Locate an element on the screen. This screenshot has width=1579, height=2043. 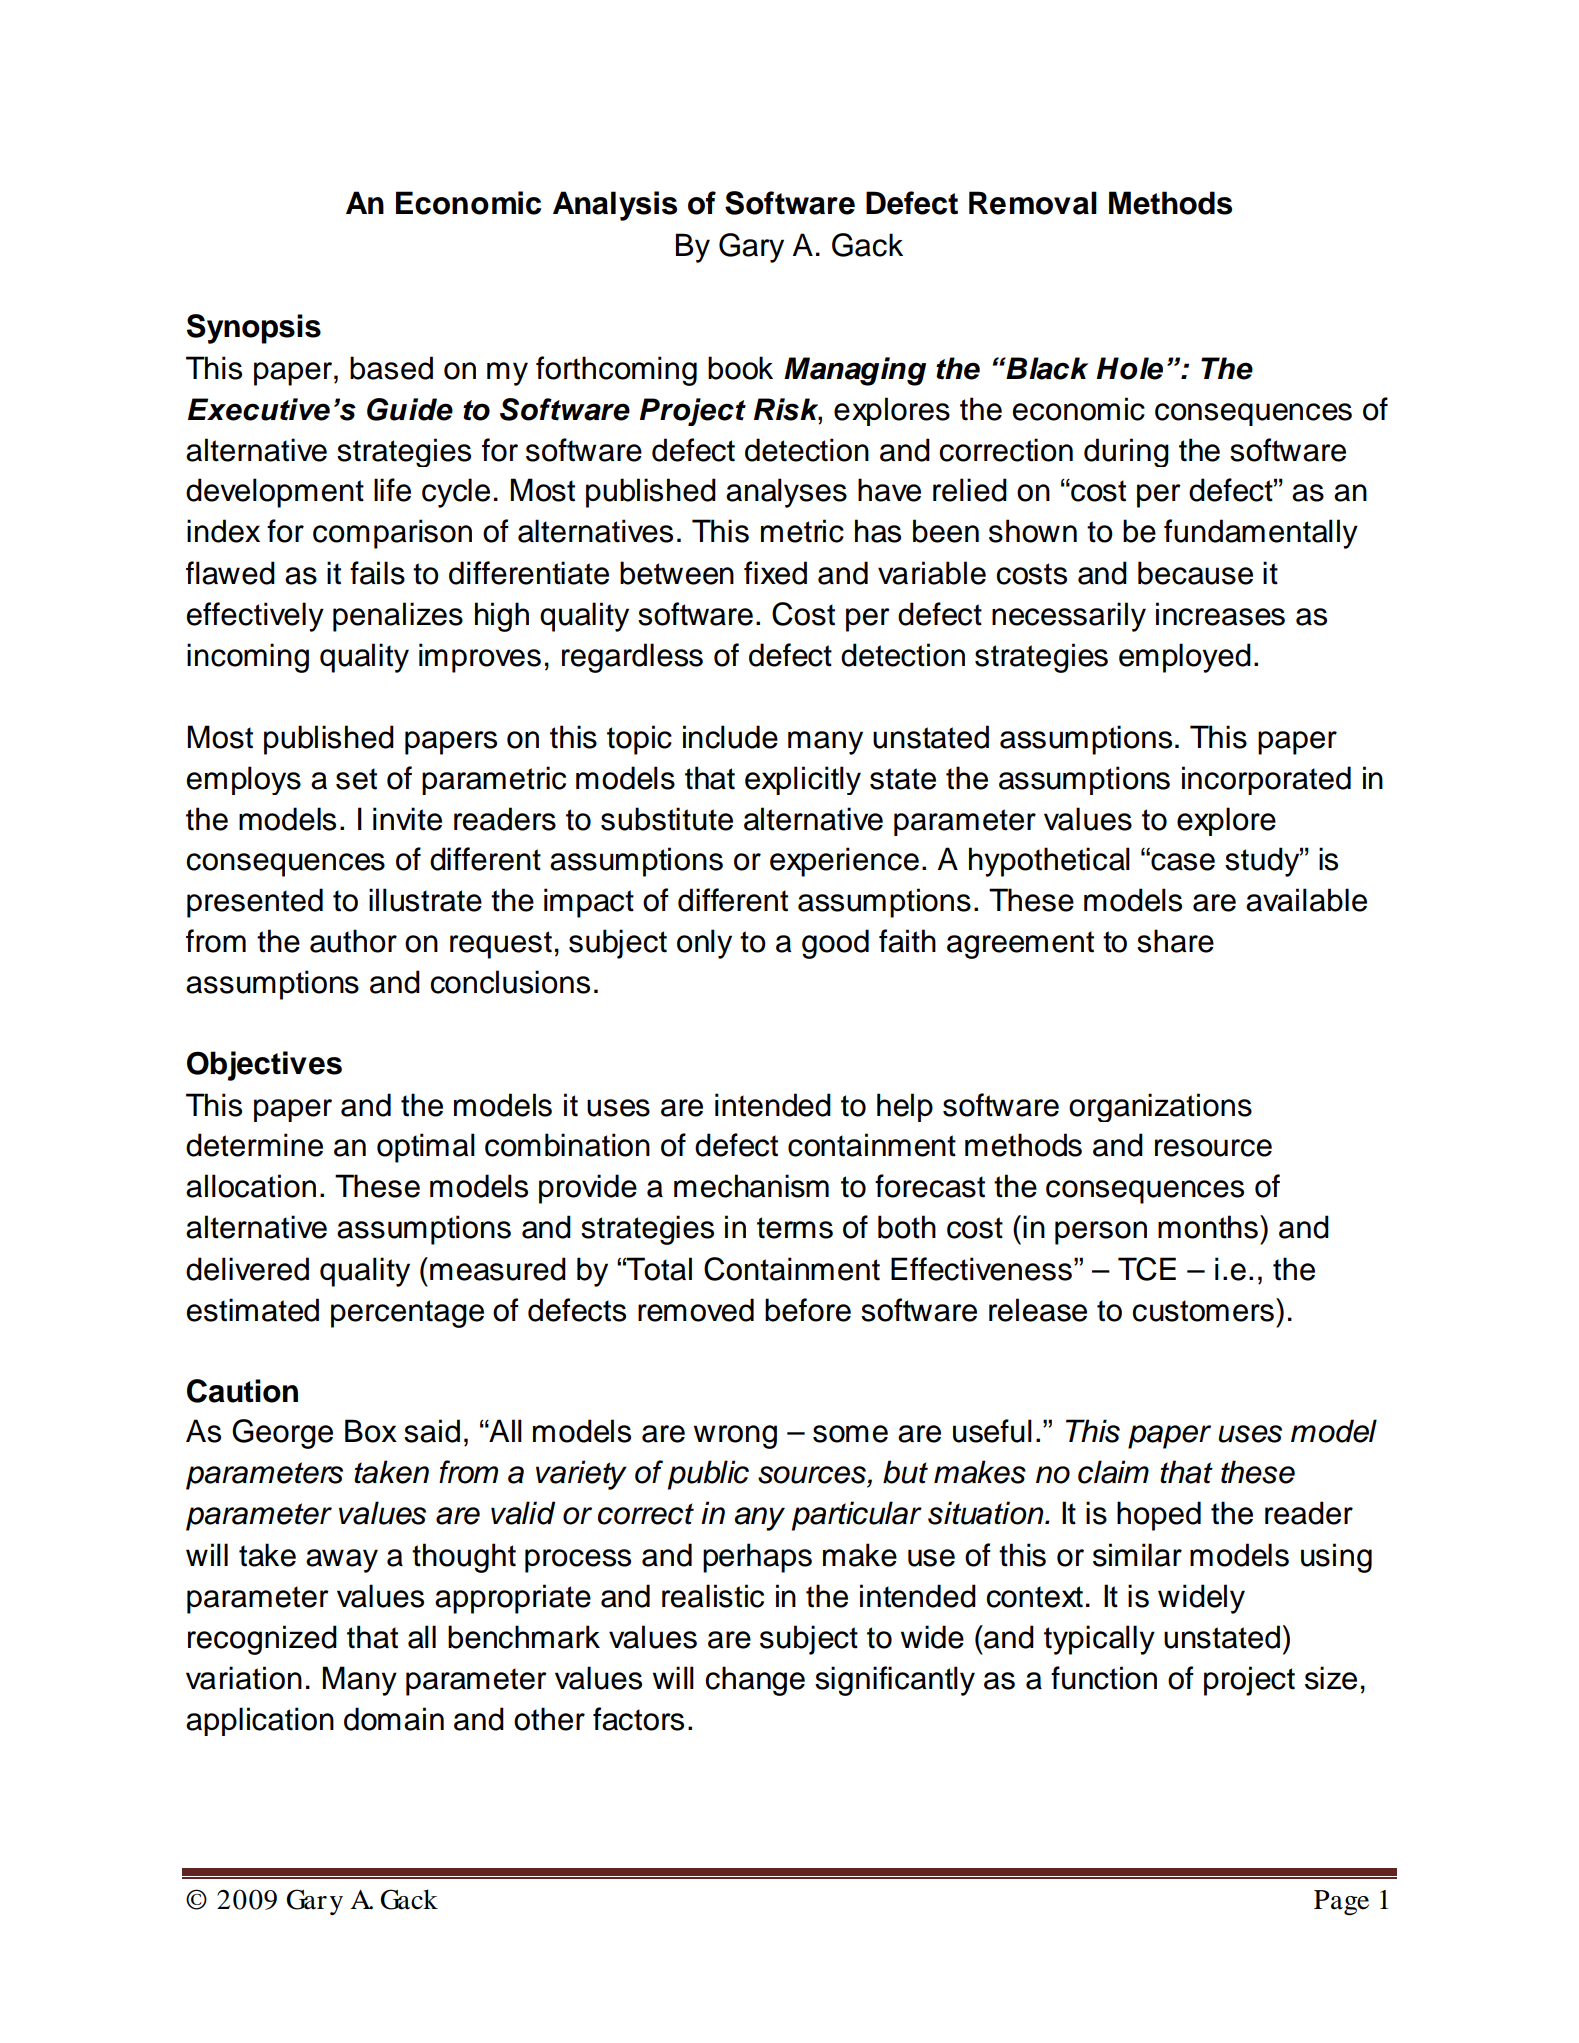
Hole is located at coordinates (1129, 368).
